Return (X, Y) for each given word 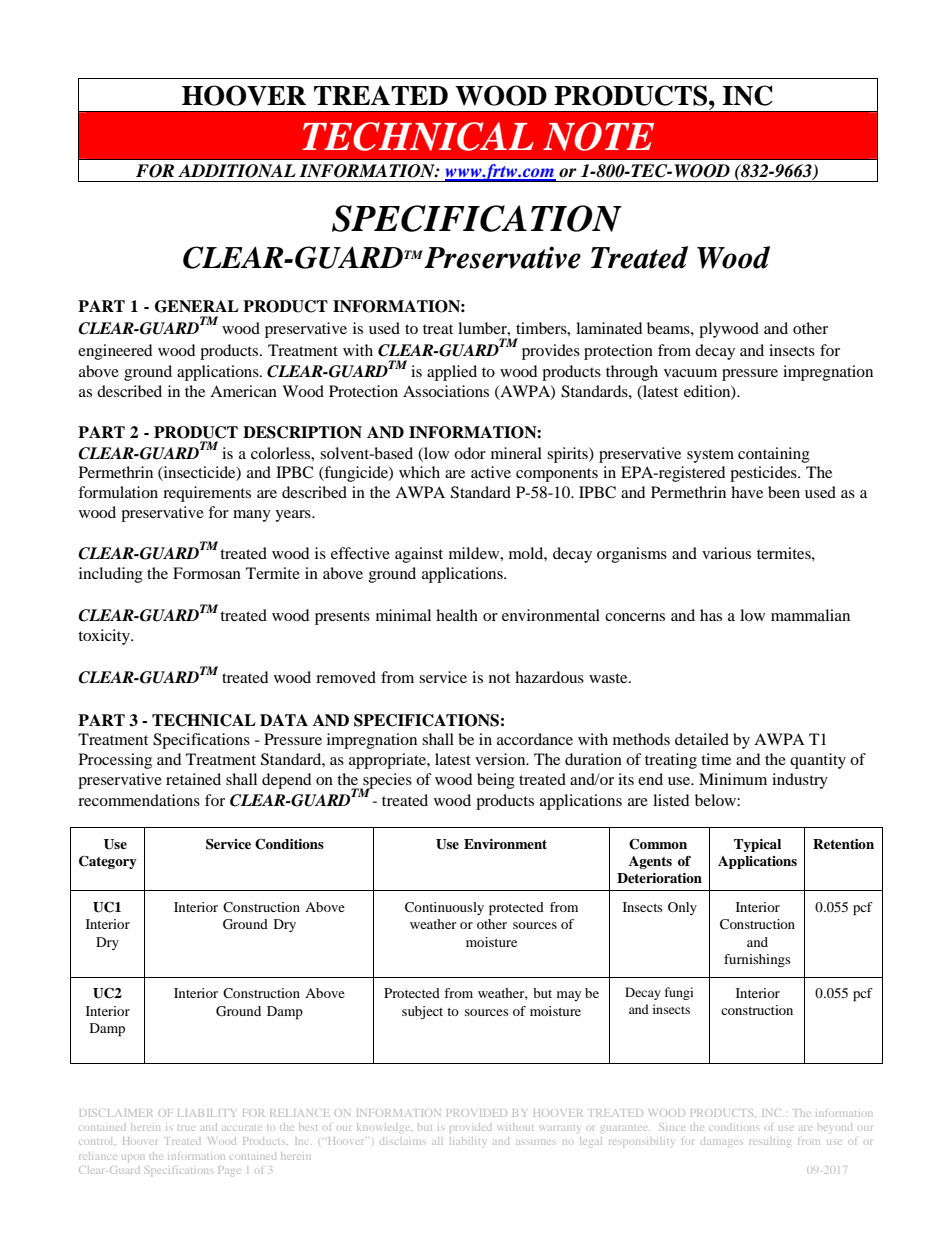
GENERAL (197, 306)
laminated (609, 328)
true (186, 1128)
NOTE (598, 136)
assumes (535, 1142)
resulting (770, 1142)
